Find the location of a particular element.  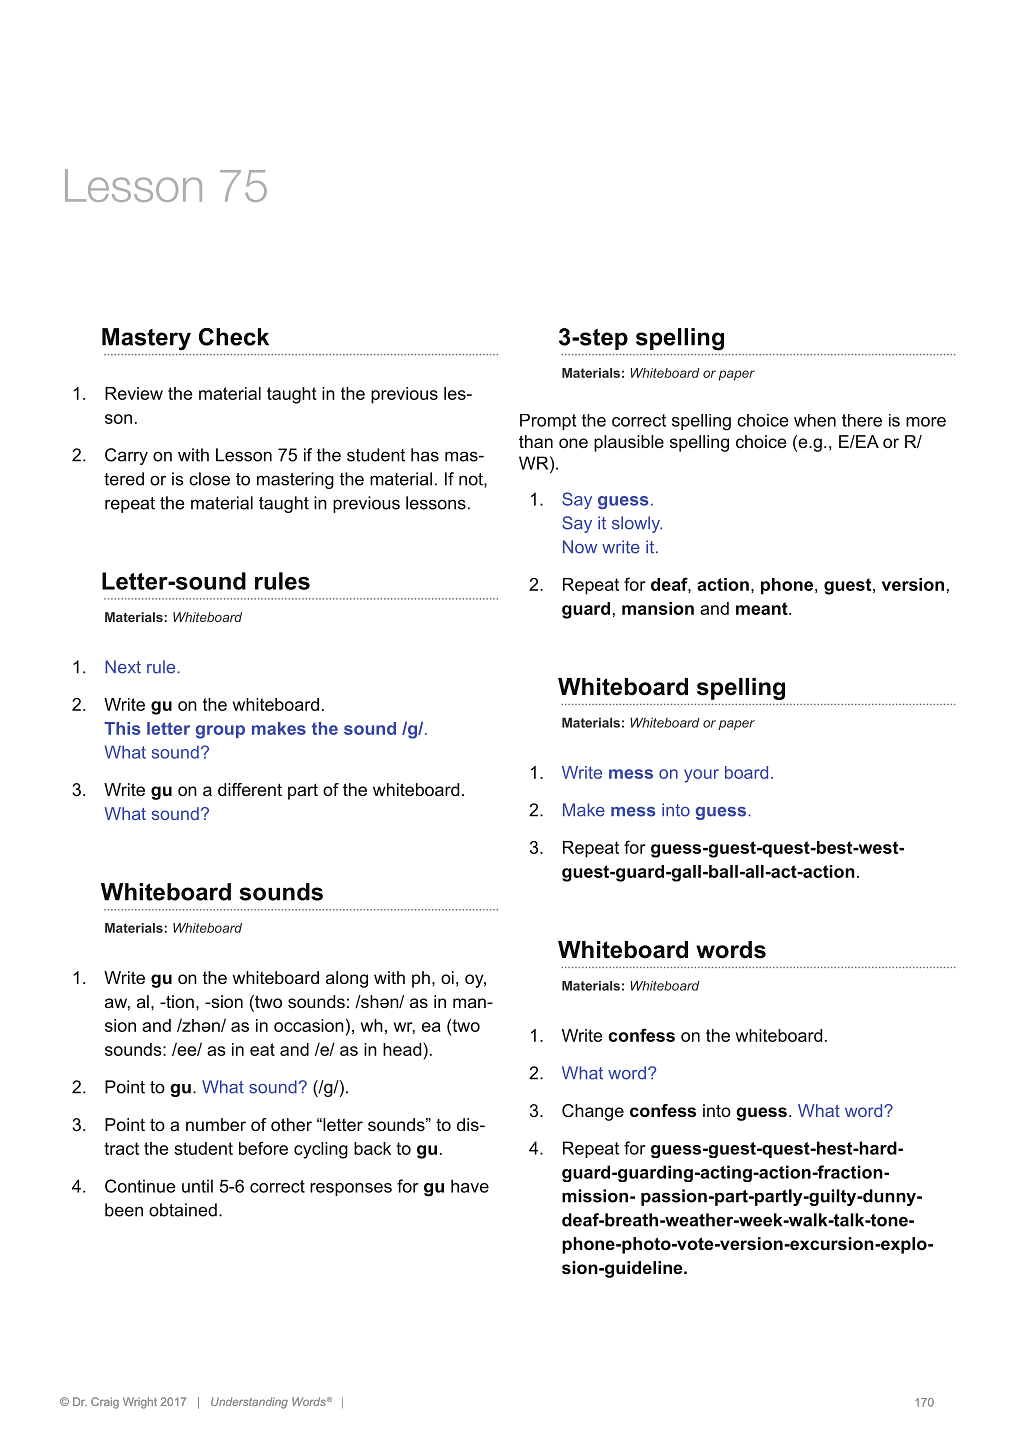

head is located at coordinates (403, 1049).
